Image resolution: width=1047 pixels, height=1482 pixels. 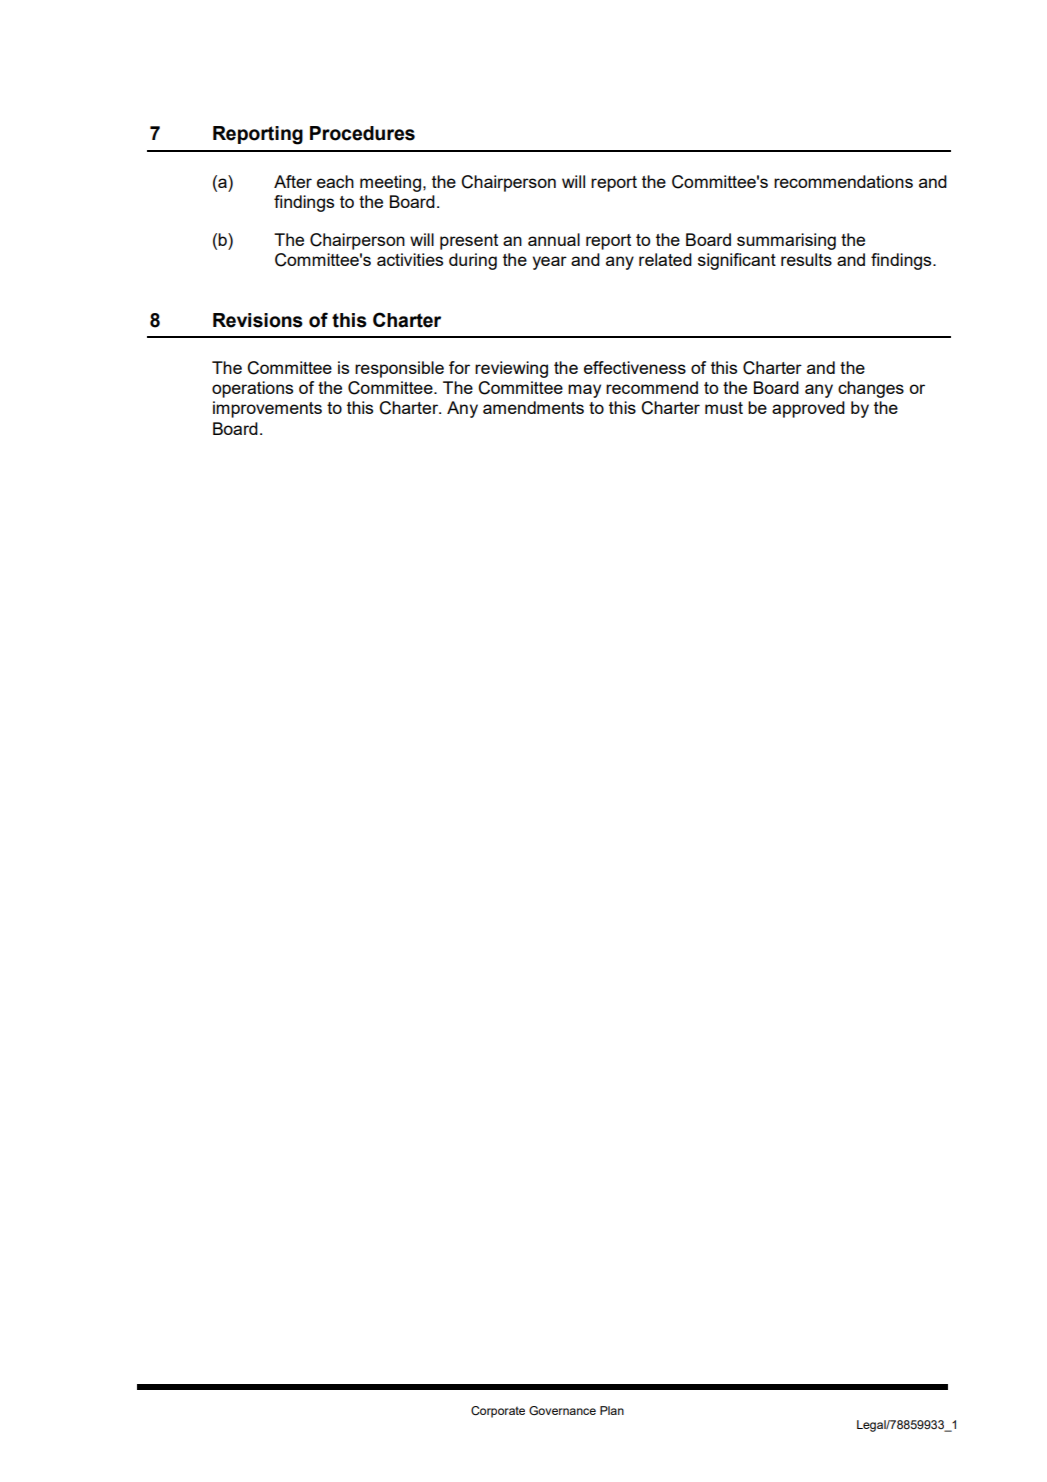 What do you see at coordinates (554, 239) in the screenshot?
I see `annual` at bounding box center [554, 239].
